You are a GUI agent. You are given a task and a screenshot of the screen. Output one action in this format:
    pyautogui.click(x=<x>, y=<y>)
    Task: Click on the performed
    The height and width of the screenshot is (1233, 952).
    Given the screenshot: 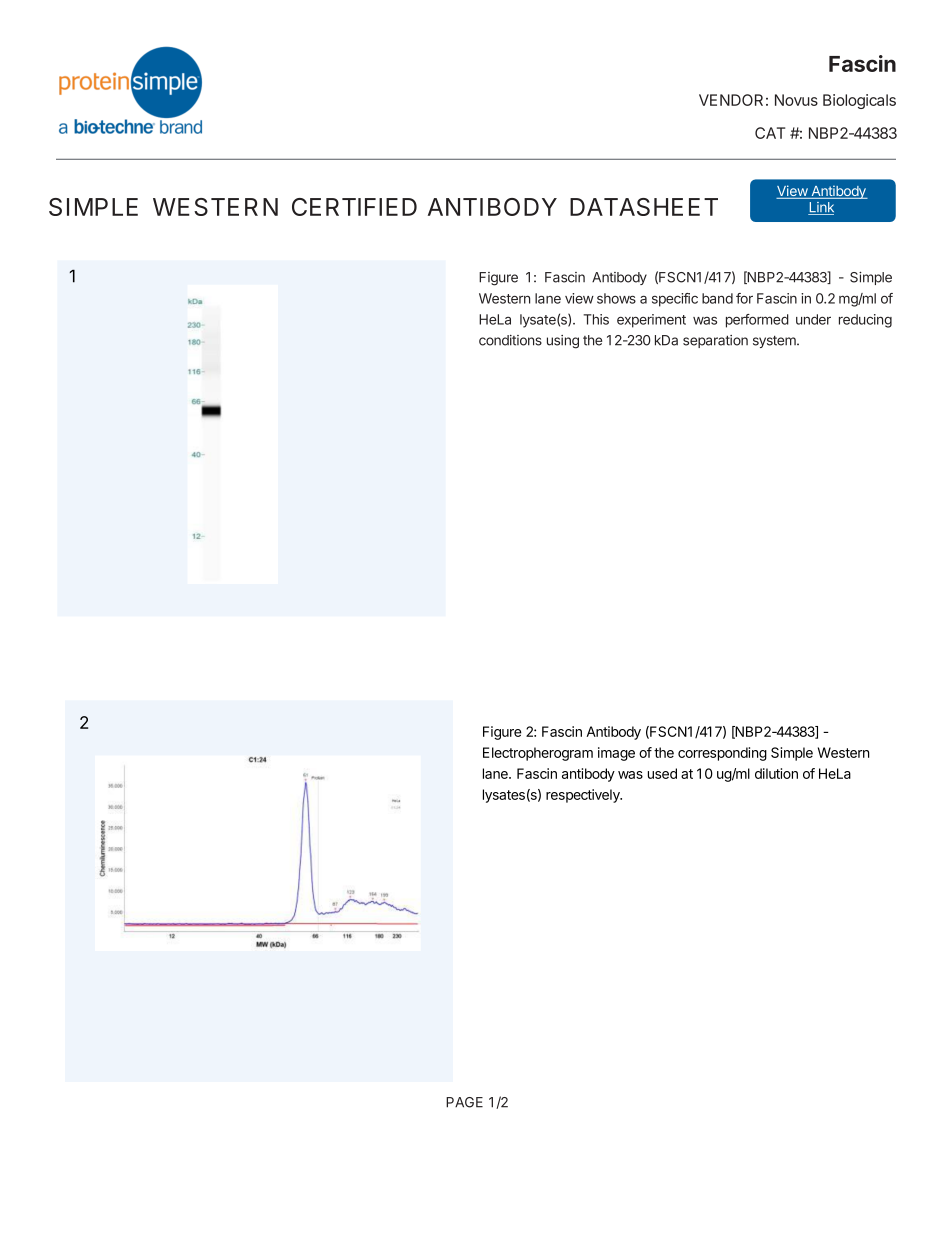 What is the action you would take?
    pyautogui.click(x=757, y=321)
